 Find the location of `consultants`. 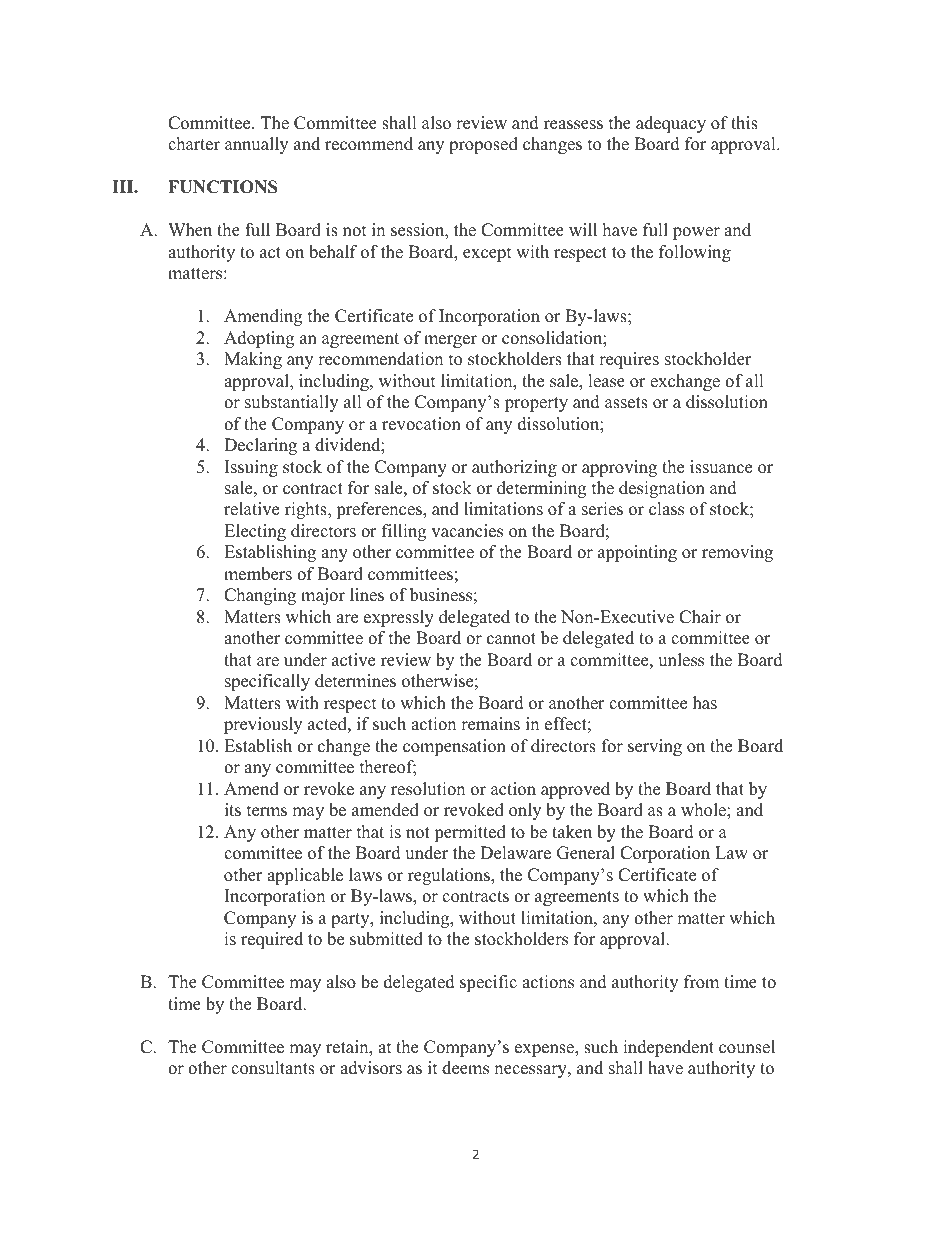

consultants is located at coordinates (273, 1068).
